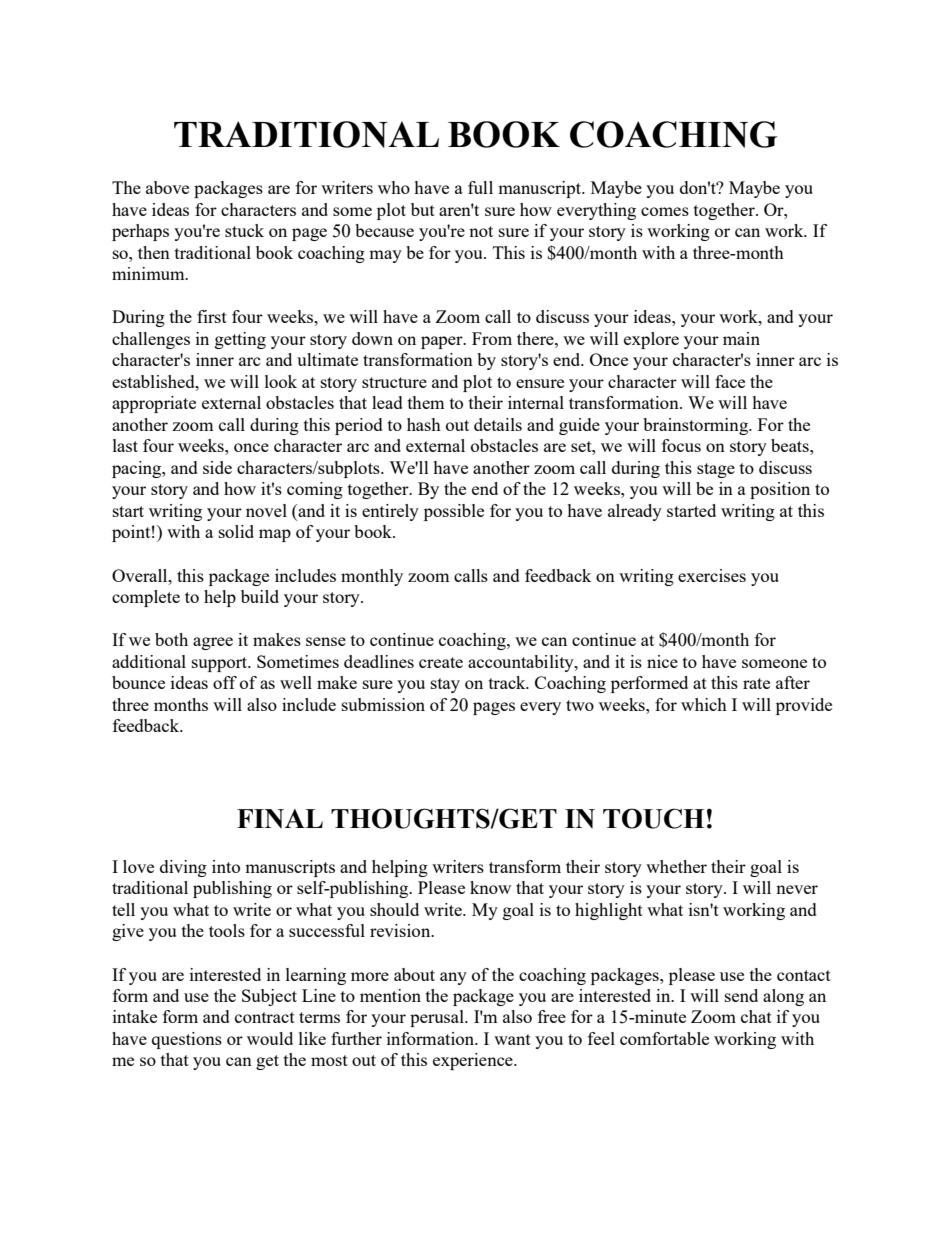  Describe the element at coordinates (712, 575) in the screenshot. I see `exercises` at that location.
